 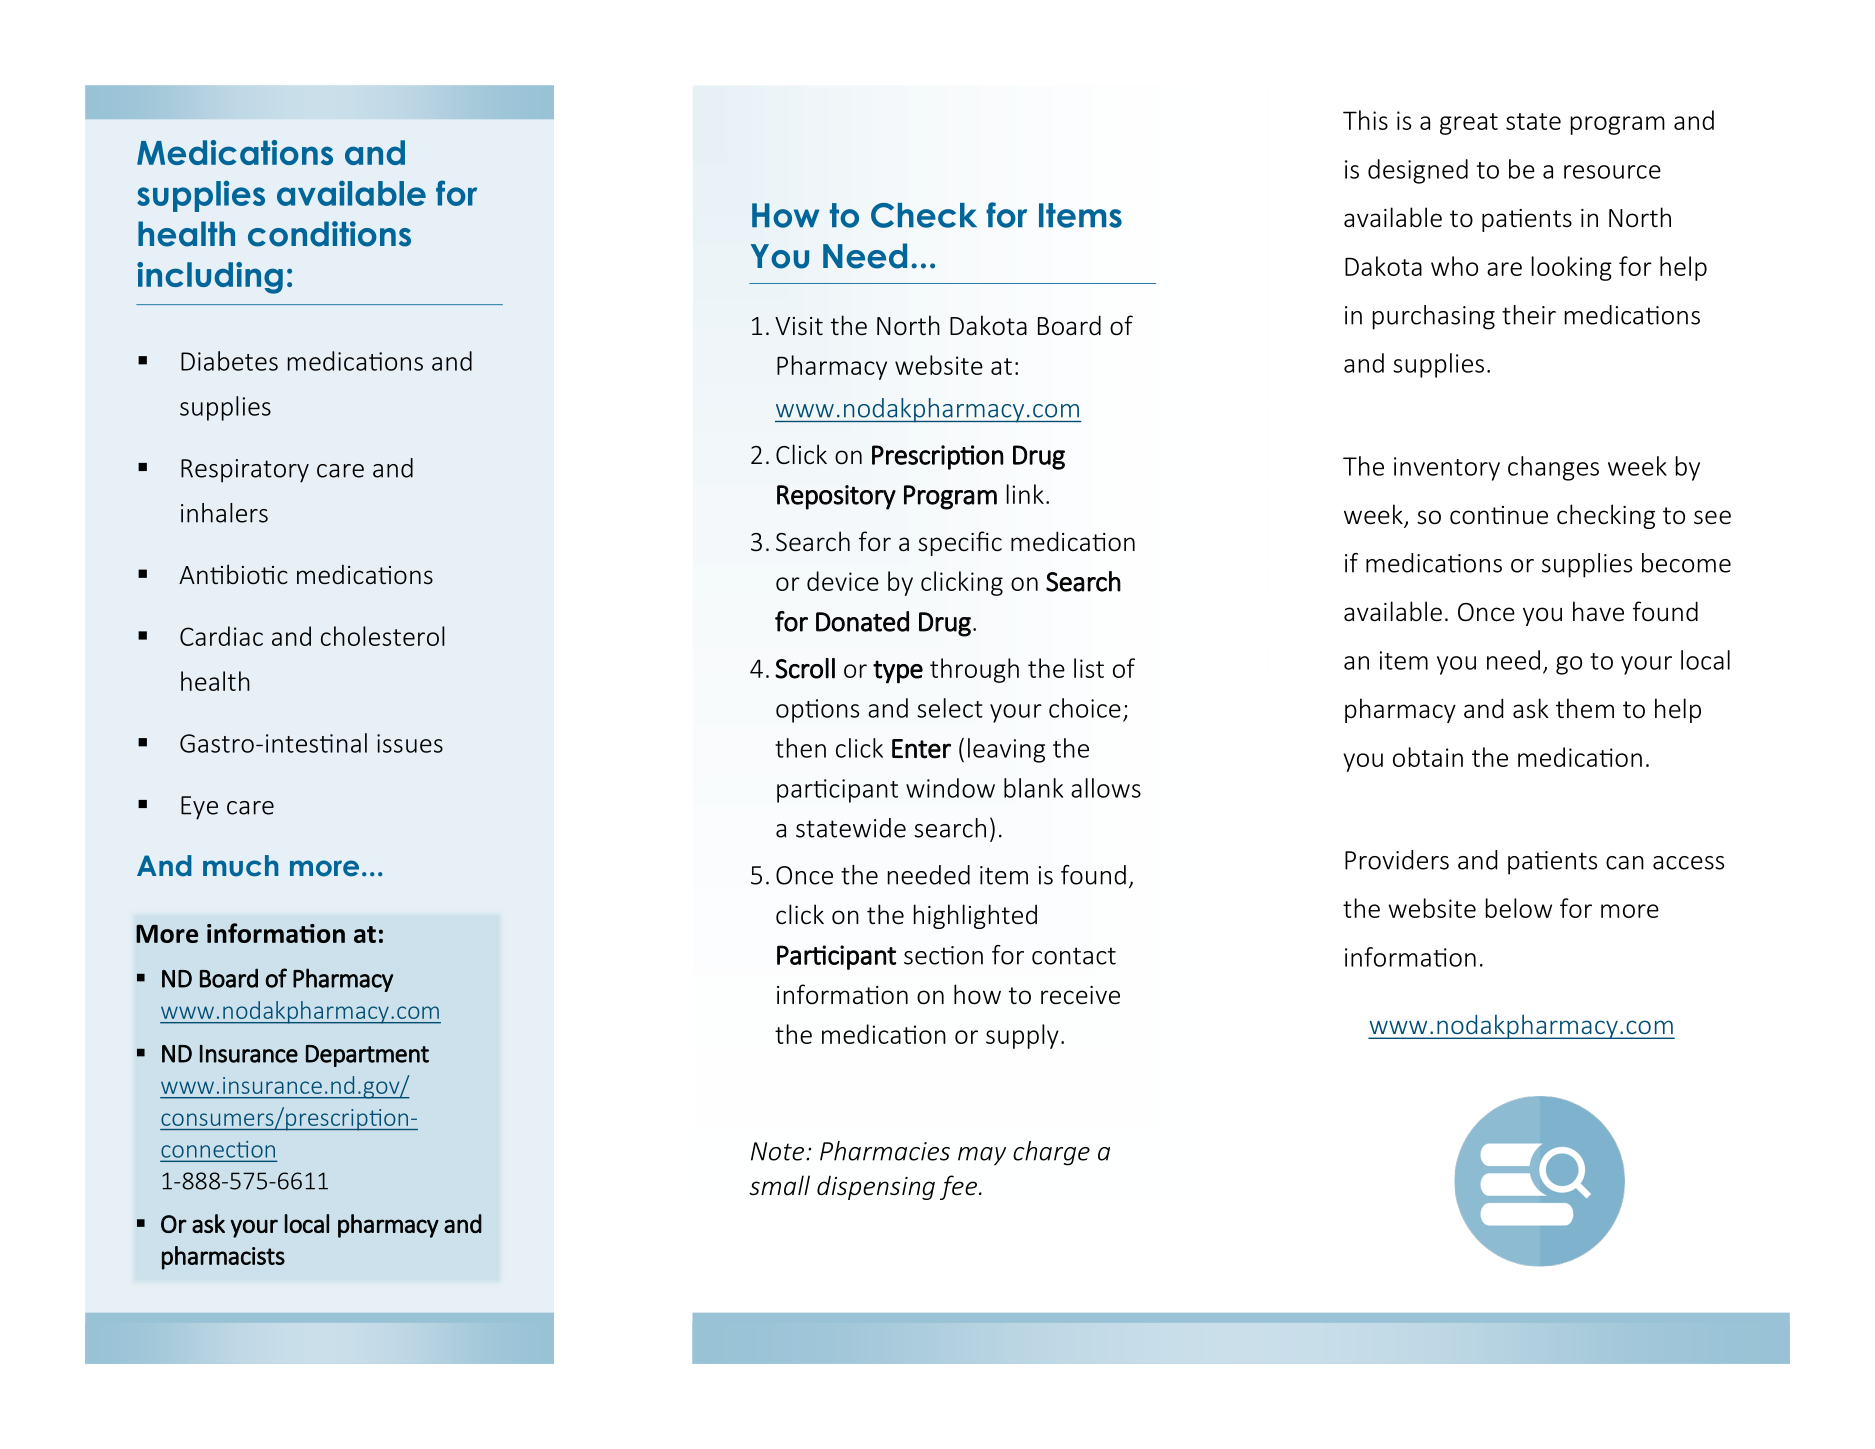 What do you see at coordinates (329, 234) in the image?
I see `conditions` at bounding box center [329, 234].
